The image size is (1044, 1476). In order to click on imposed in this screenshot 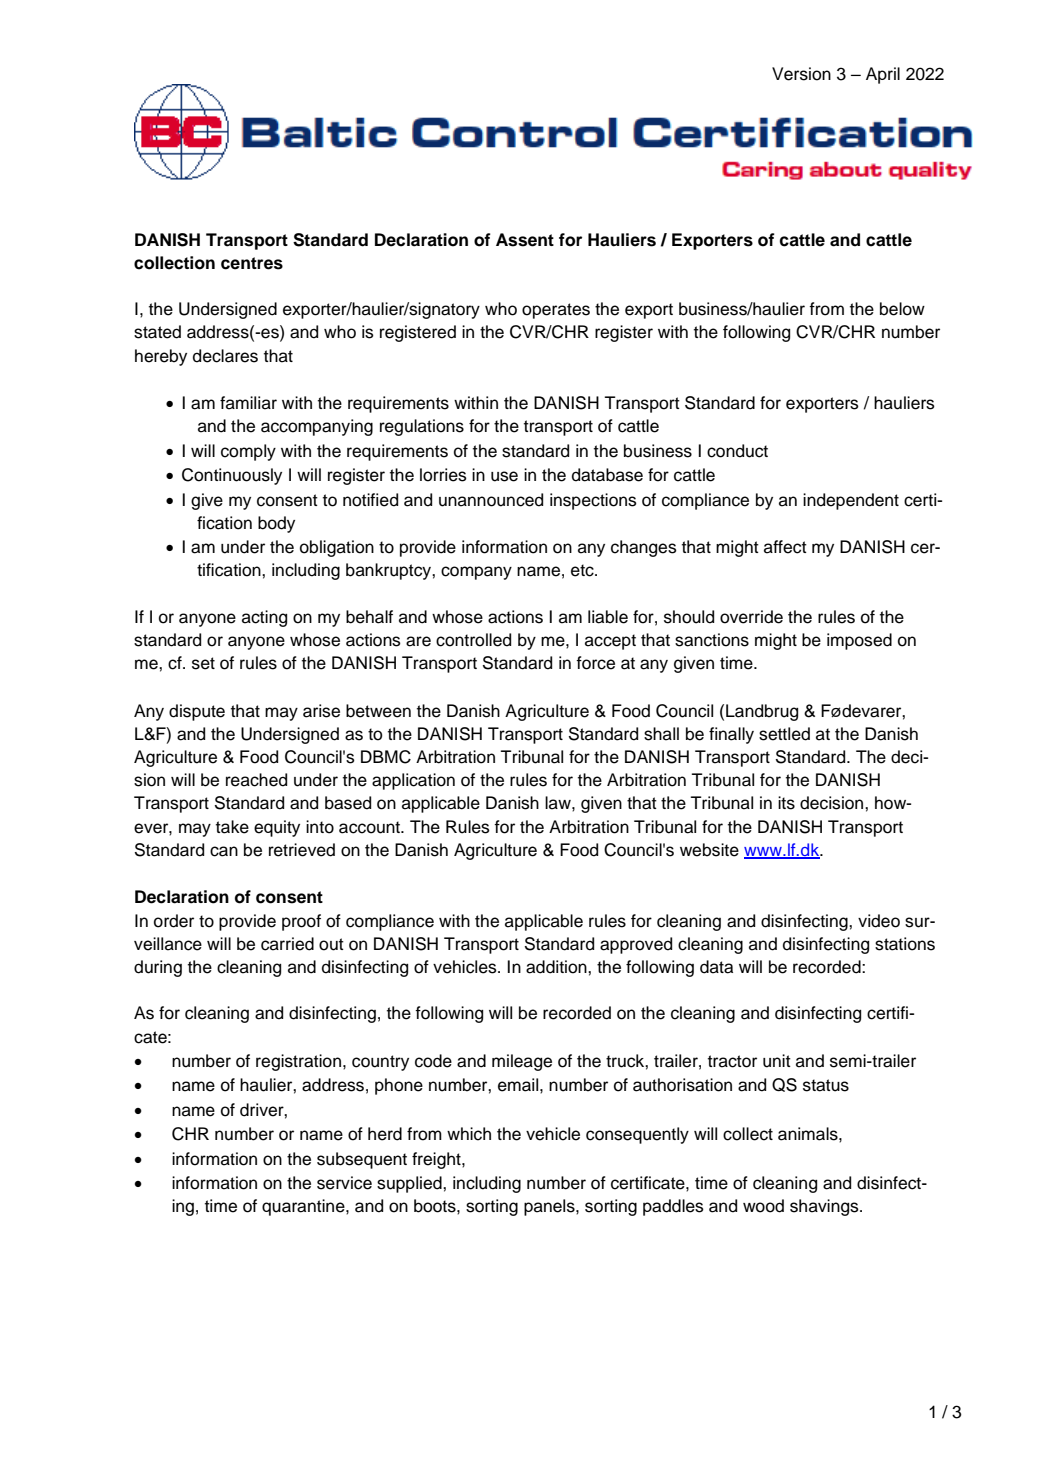, I will do `click(859, 641)`.
